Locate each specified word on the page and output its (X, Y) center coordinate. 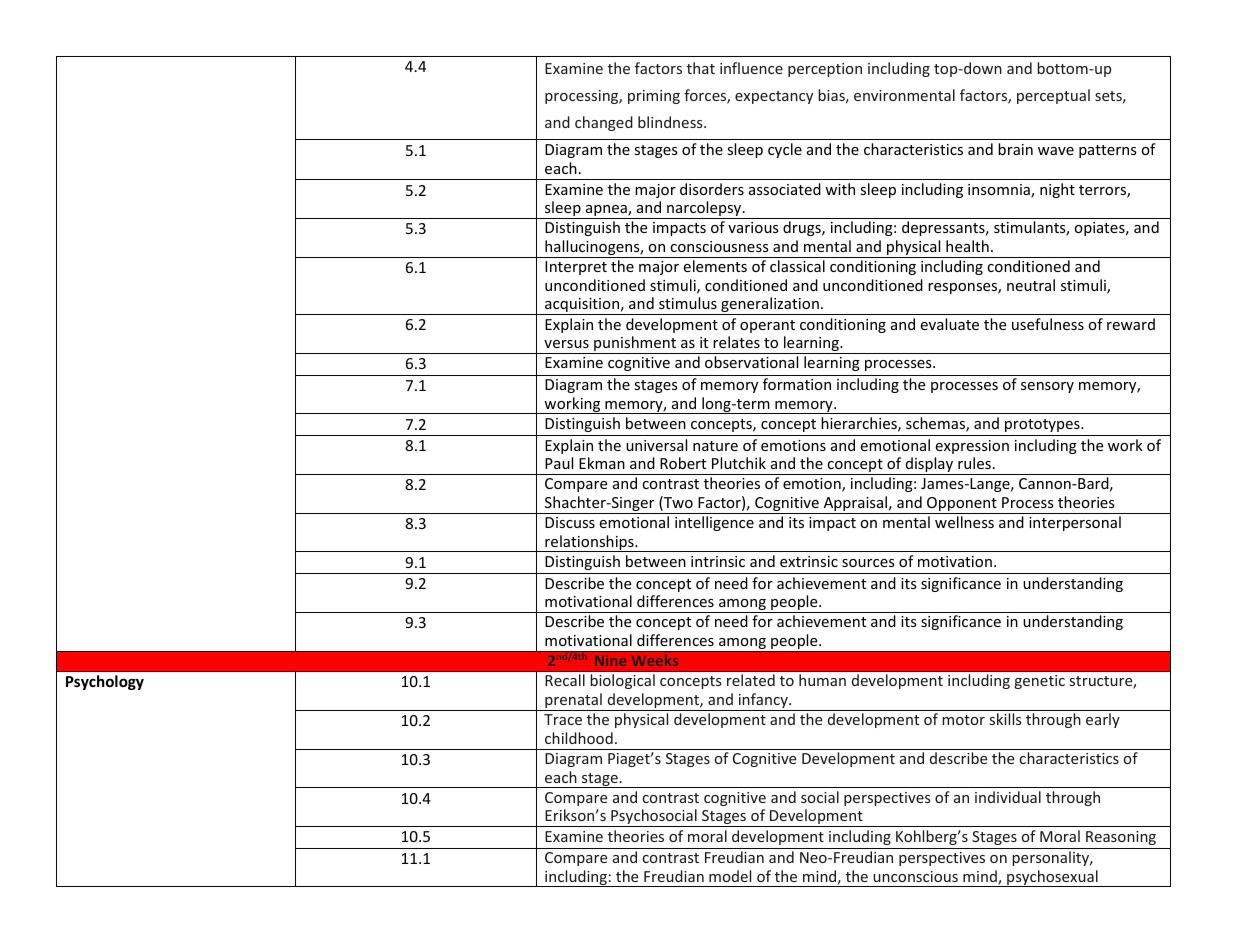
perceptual (1053, 96)
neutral (1031, 285)
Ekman (602, 463)
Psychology (105, 682)
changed (604, 123)
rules (974, 463)
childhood (579, 738)
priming (654, 97)
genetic (1039, 682)
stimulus (688, 303)
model (730, 876)
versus (566, 344)
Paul (559, 463)
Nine (610, 660)
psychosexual (1052, 878)
